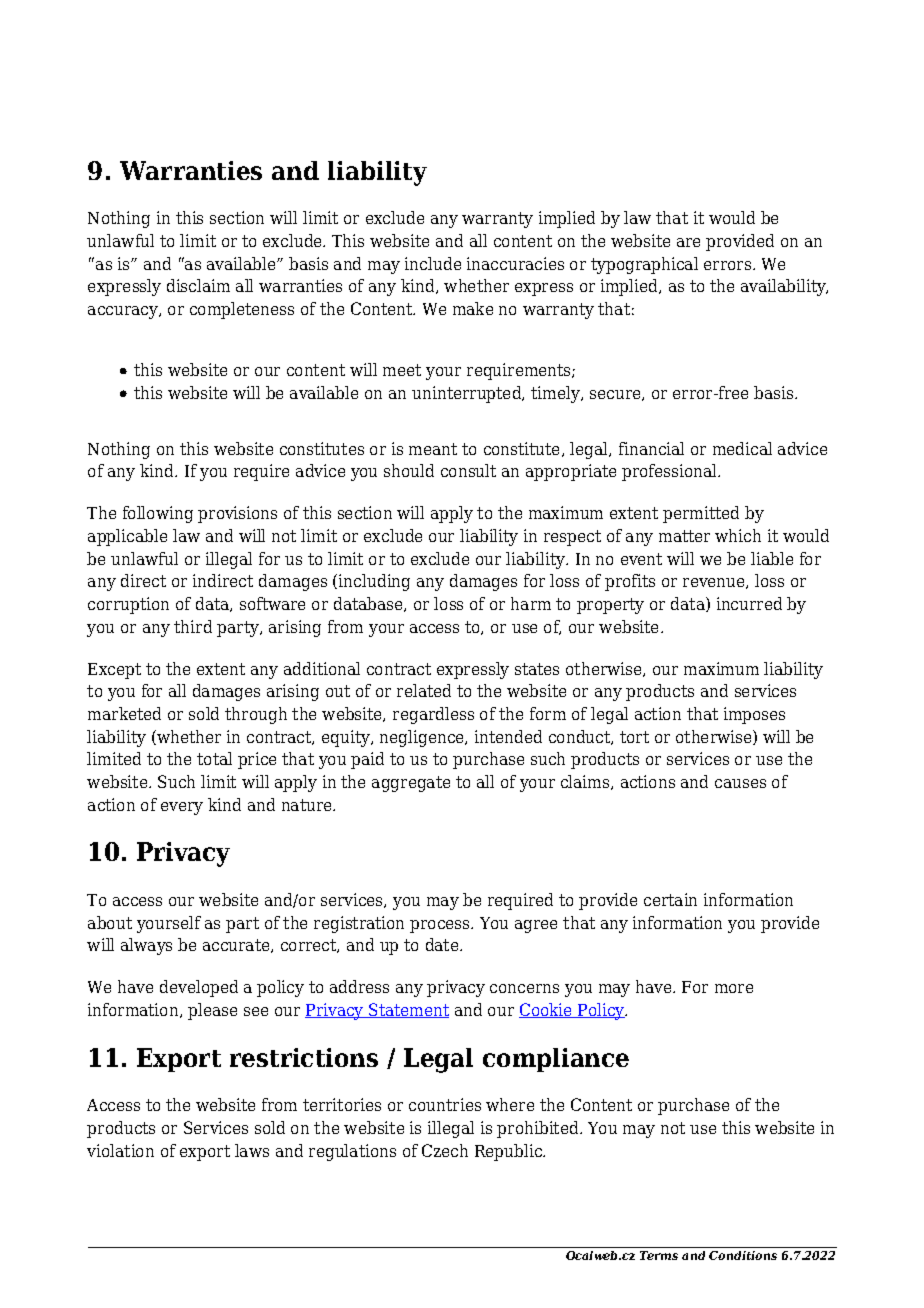  Describe the element at coordinates (423, 738) in the screenshot. I see `negligence` at that location.
